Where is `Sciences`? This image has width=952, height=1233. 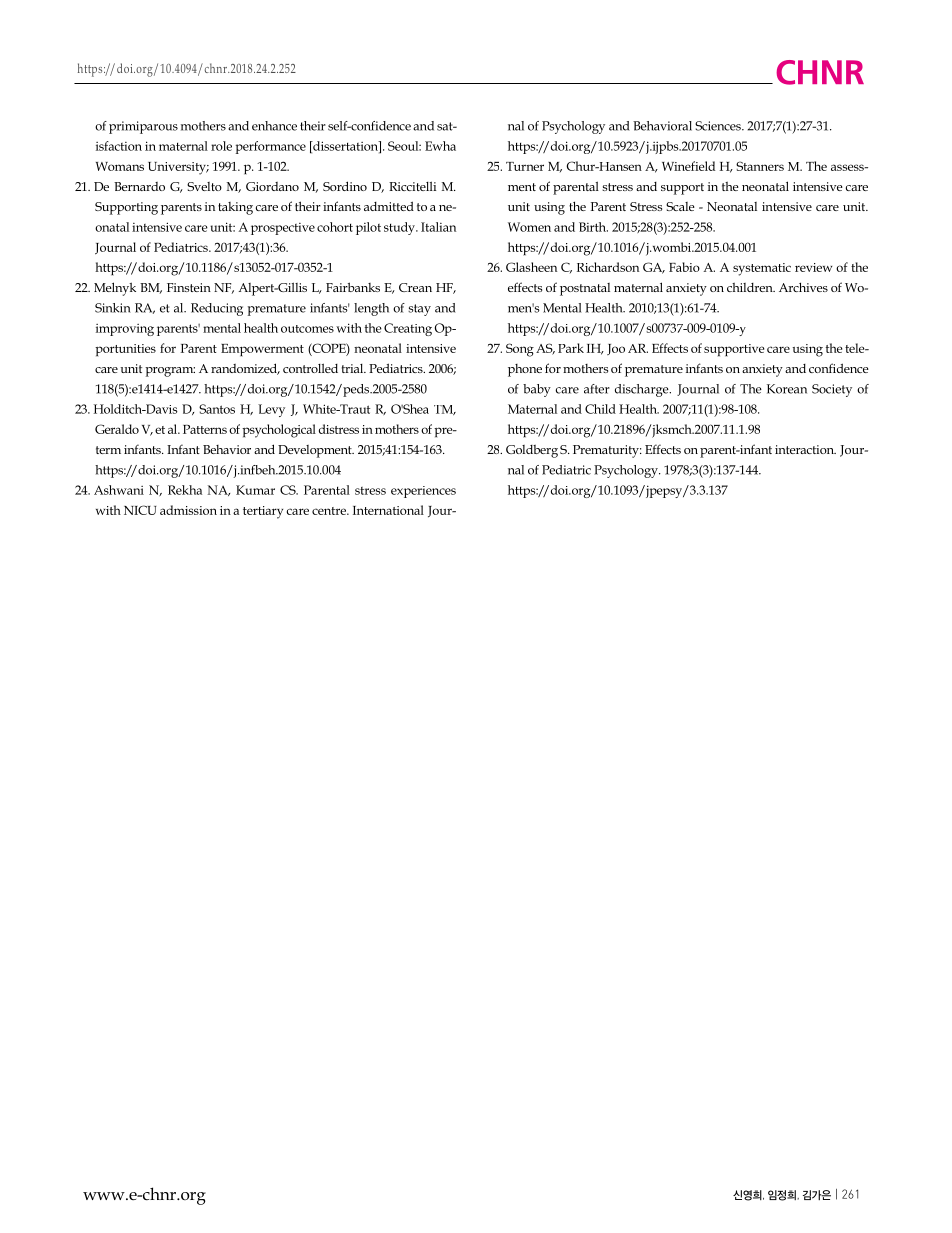 Sciences is located at coordinates (719, 126).
